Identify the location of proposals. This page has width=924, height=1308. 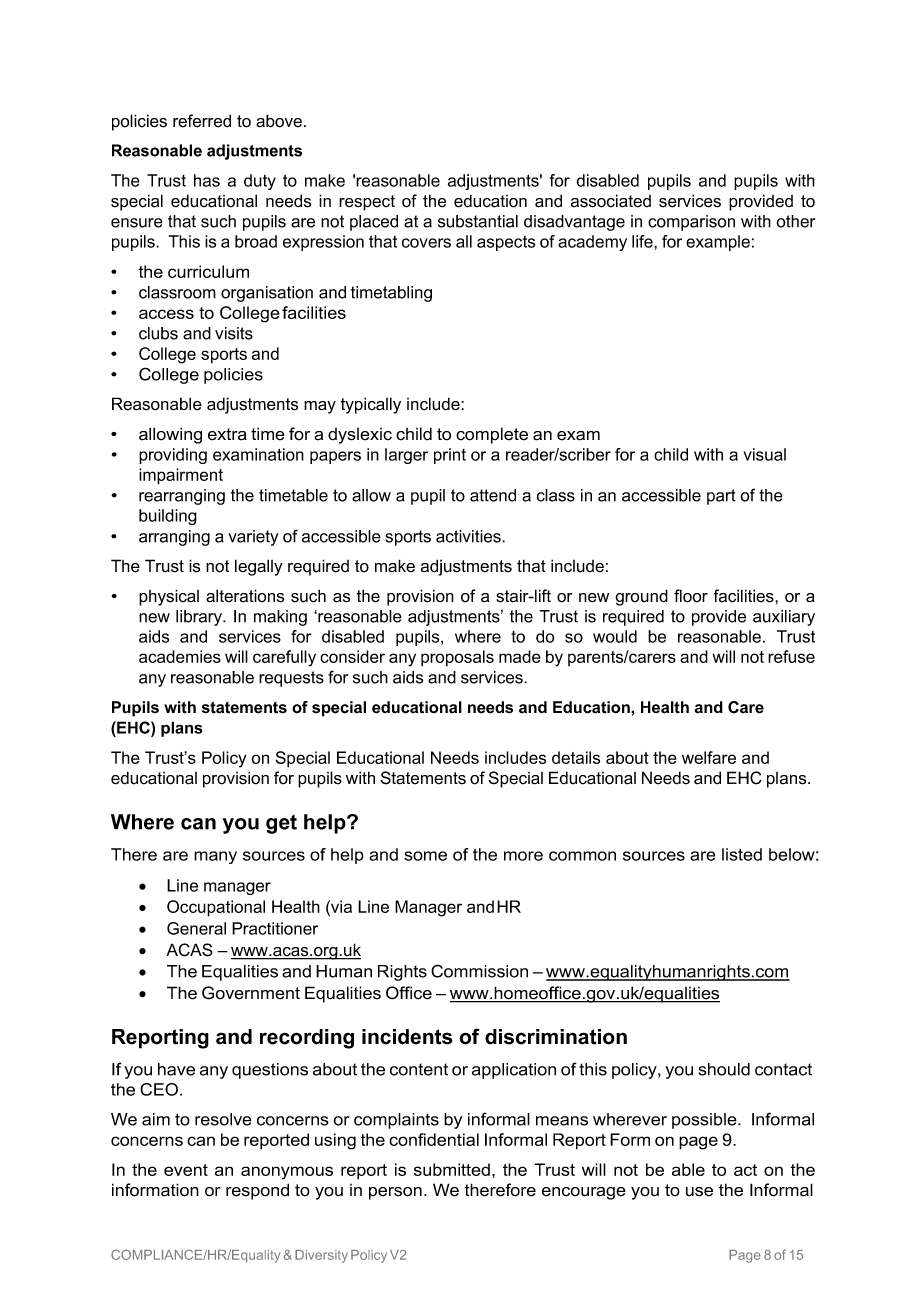
(457, 658).
